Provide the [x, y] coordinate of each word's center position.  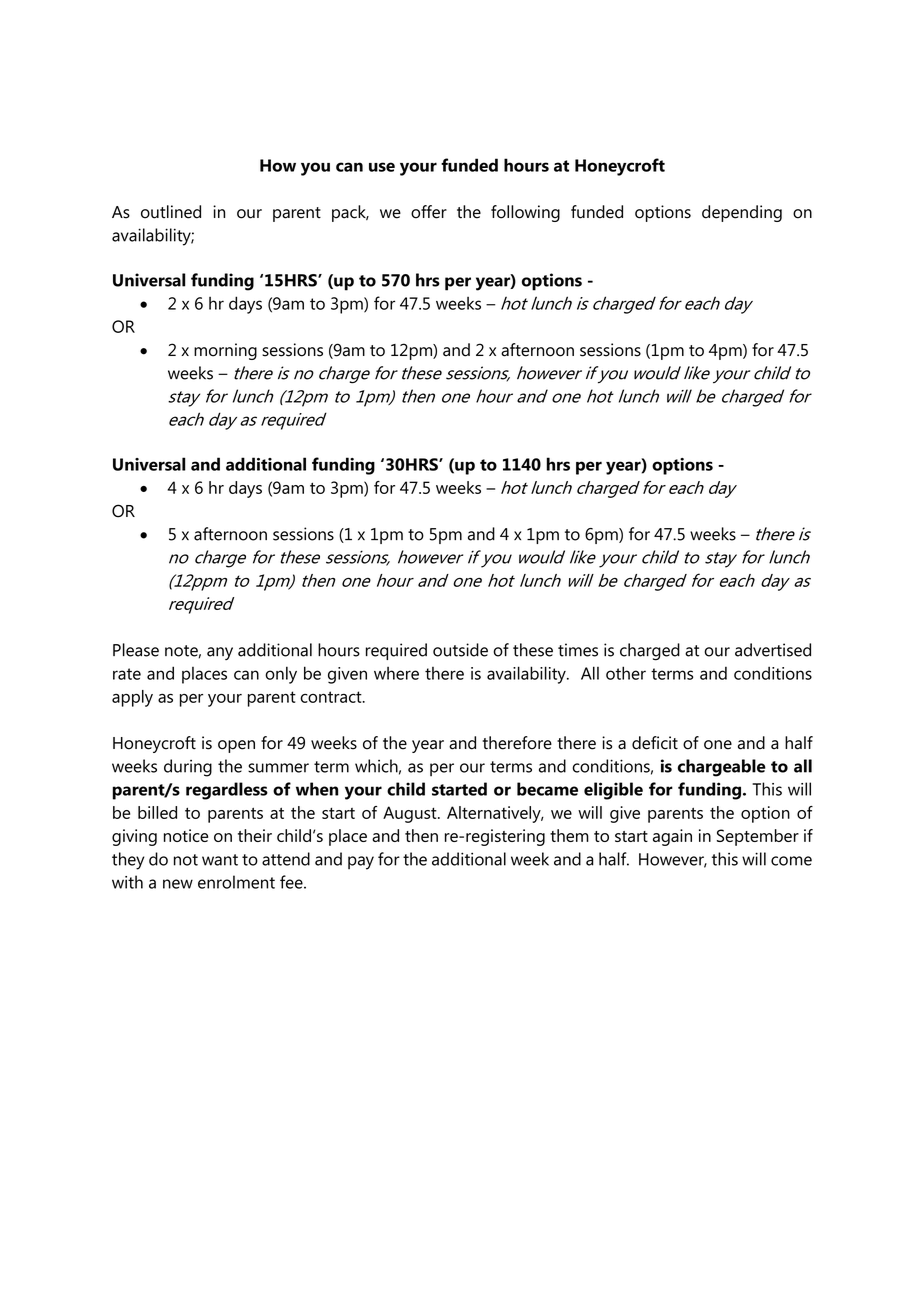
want [220, 860]
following [525, 213]
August [411, 814]
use [382, 167]
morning [225, 351]
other [626, 673]
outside [460, 650]
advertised [773, 650]
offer [429, 212]
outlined [171, 212]
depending [742, 213]
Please [136, 650]
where [396, 673]
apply [132, 698]
